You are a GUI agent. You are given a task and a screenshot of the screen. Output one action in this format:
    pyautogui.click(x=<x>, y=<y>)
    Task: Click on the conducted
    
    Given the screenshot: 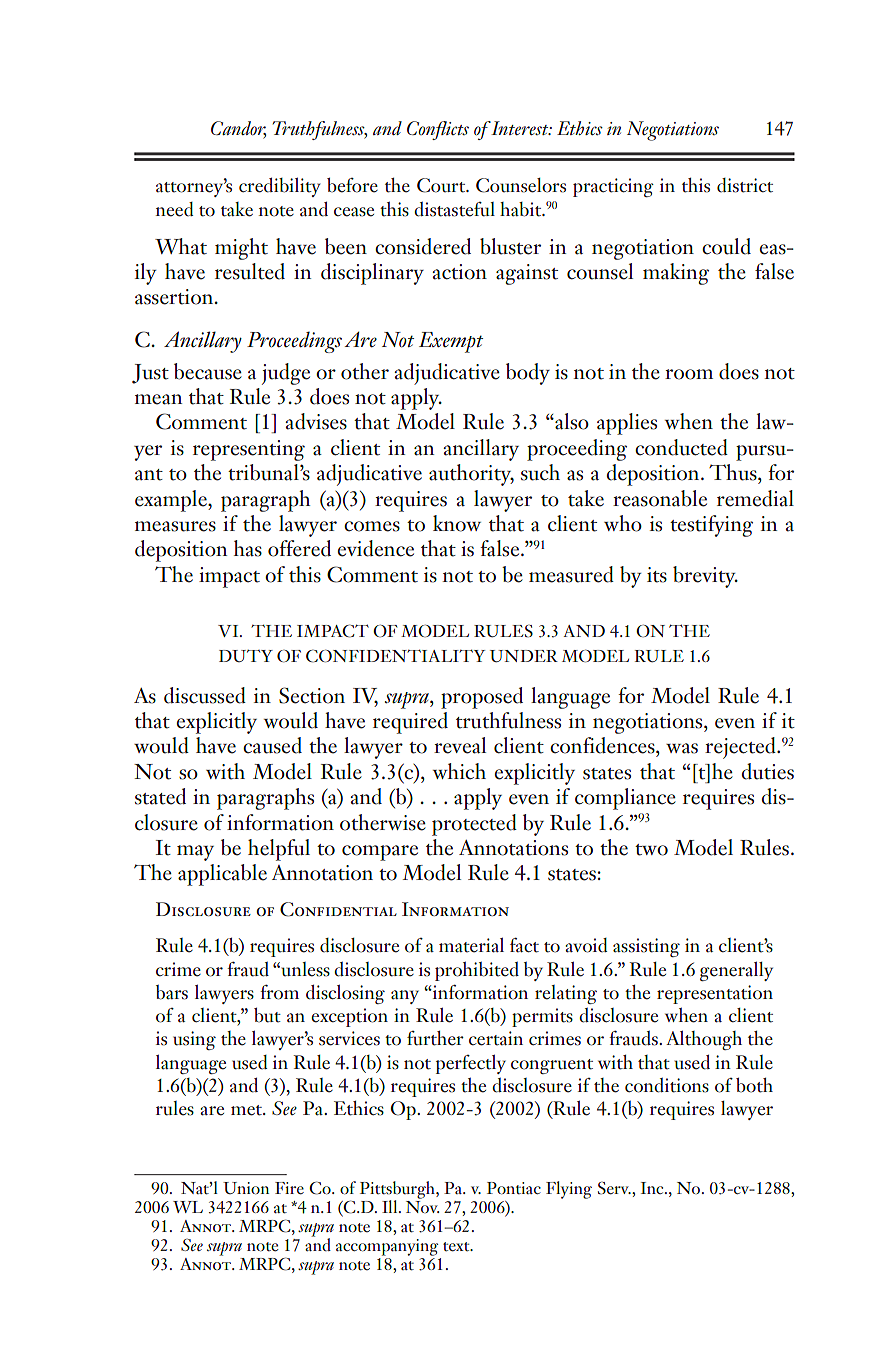 What is the action you would take?
    pyautogui.click(x=681, y=447)
